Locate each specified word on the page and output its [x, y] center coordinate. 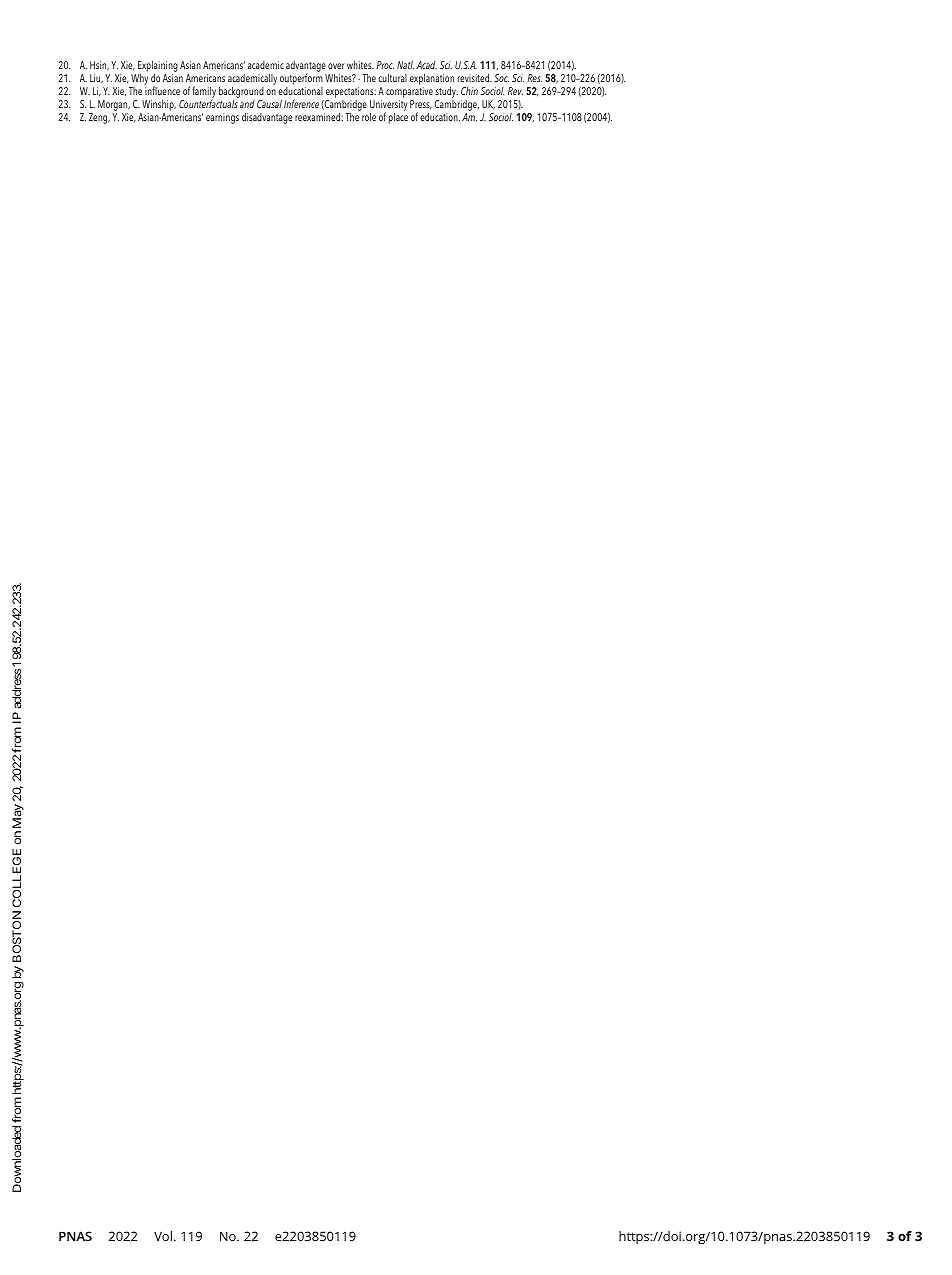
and [247, 104]
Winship [159, 105]
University [388, 106]
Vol [163, 1236]
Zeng [99, 118]
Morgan [114, 105]
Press [421, 105]
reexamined [318, 116]
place [398, 117]
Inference [301, 103]
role [368, 115]
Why [139, 78]
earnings [222, 118]
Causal [269, 103]
